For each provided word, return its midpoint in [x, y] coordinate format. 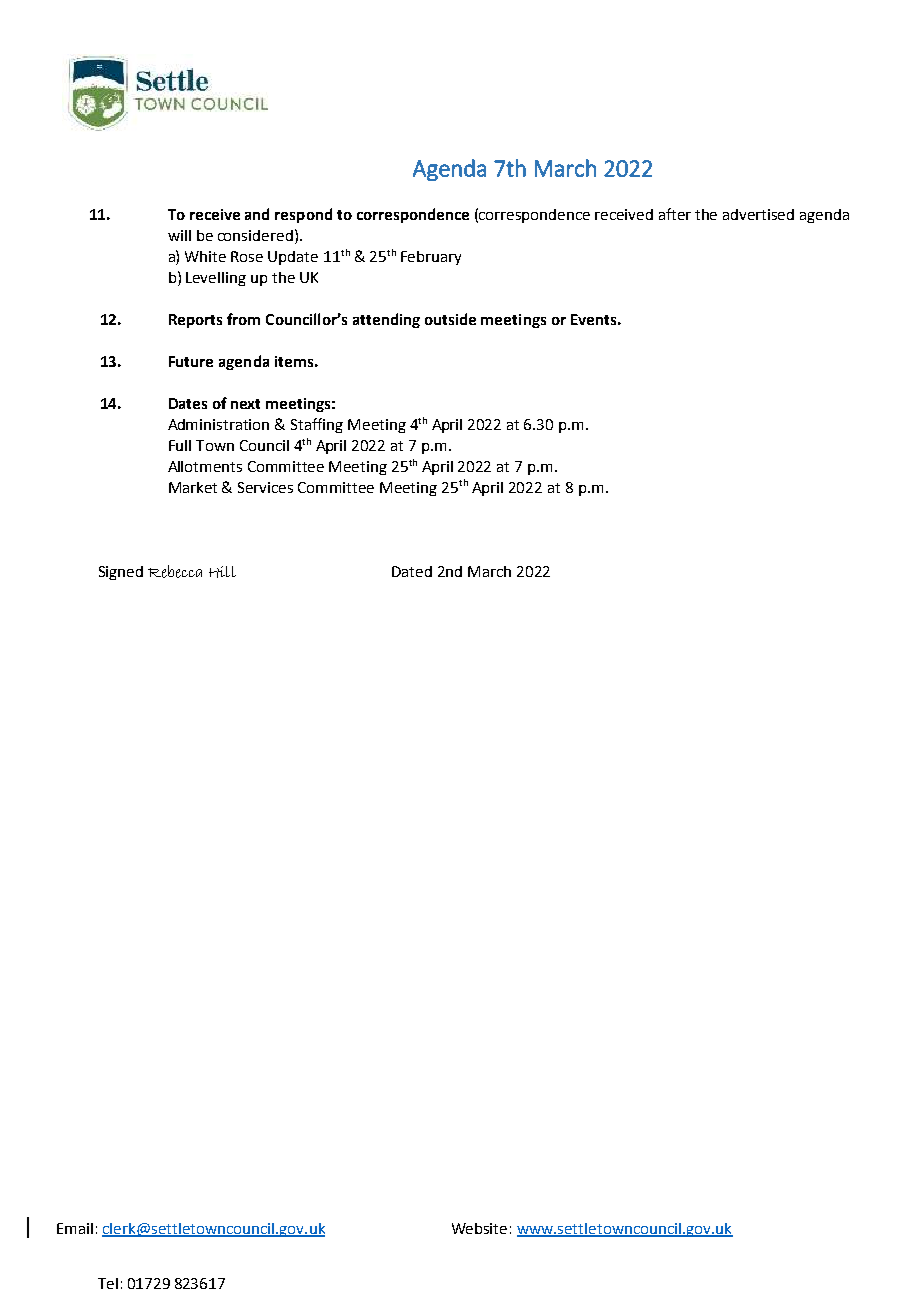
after [675, 214]
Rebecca [175, 571]
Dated [412, 571]
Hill [222, 572]
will [179, 235]
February [431, 258]
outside [450, 319]
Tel [108, 1283]
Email [75, 1228]
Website [479, 1228]
